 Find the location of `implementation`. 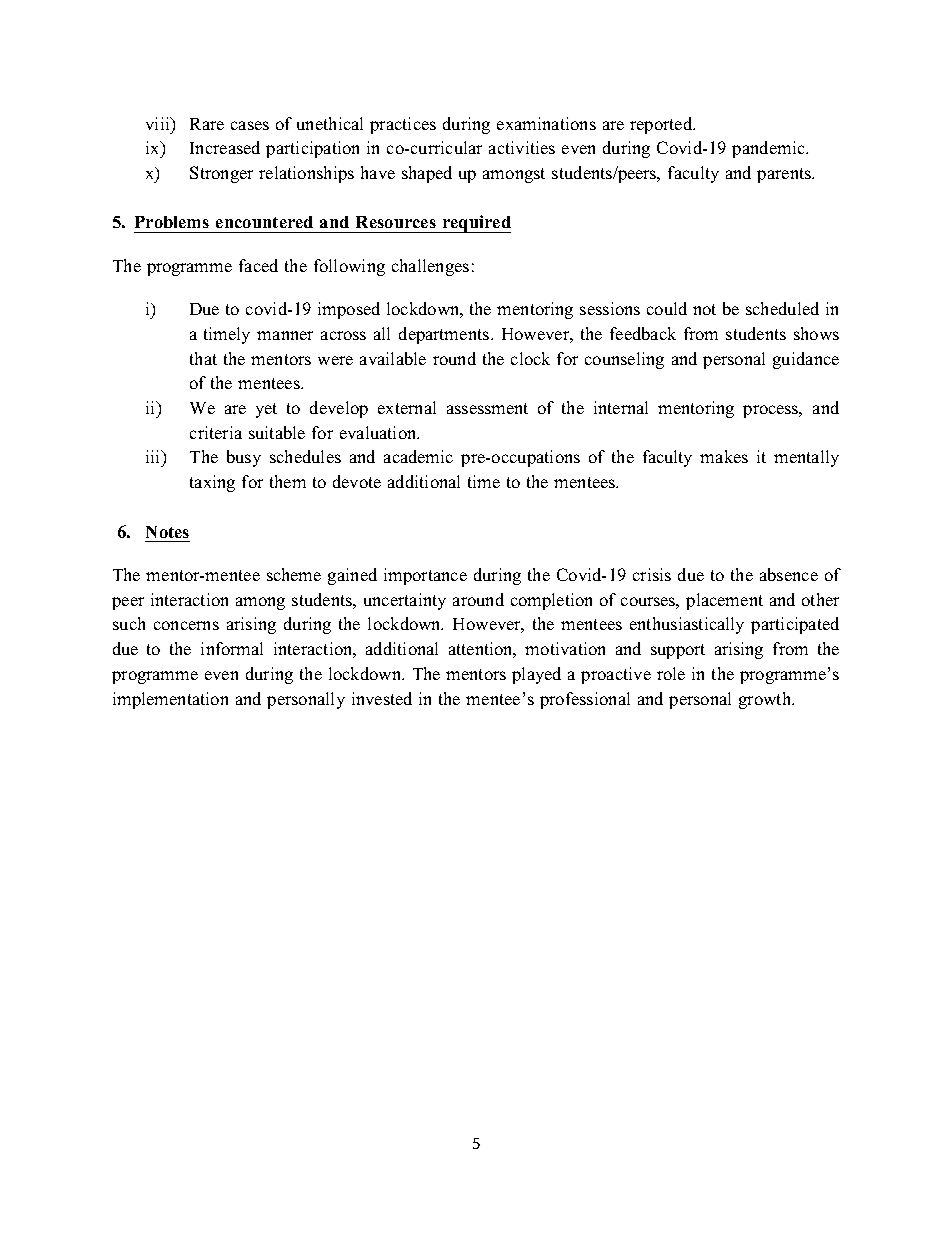

implementation is located at coordinates (170, 700).
